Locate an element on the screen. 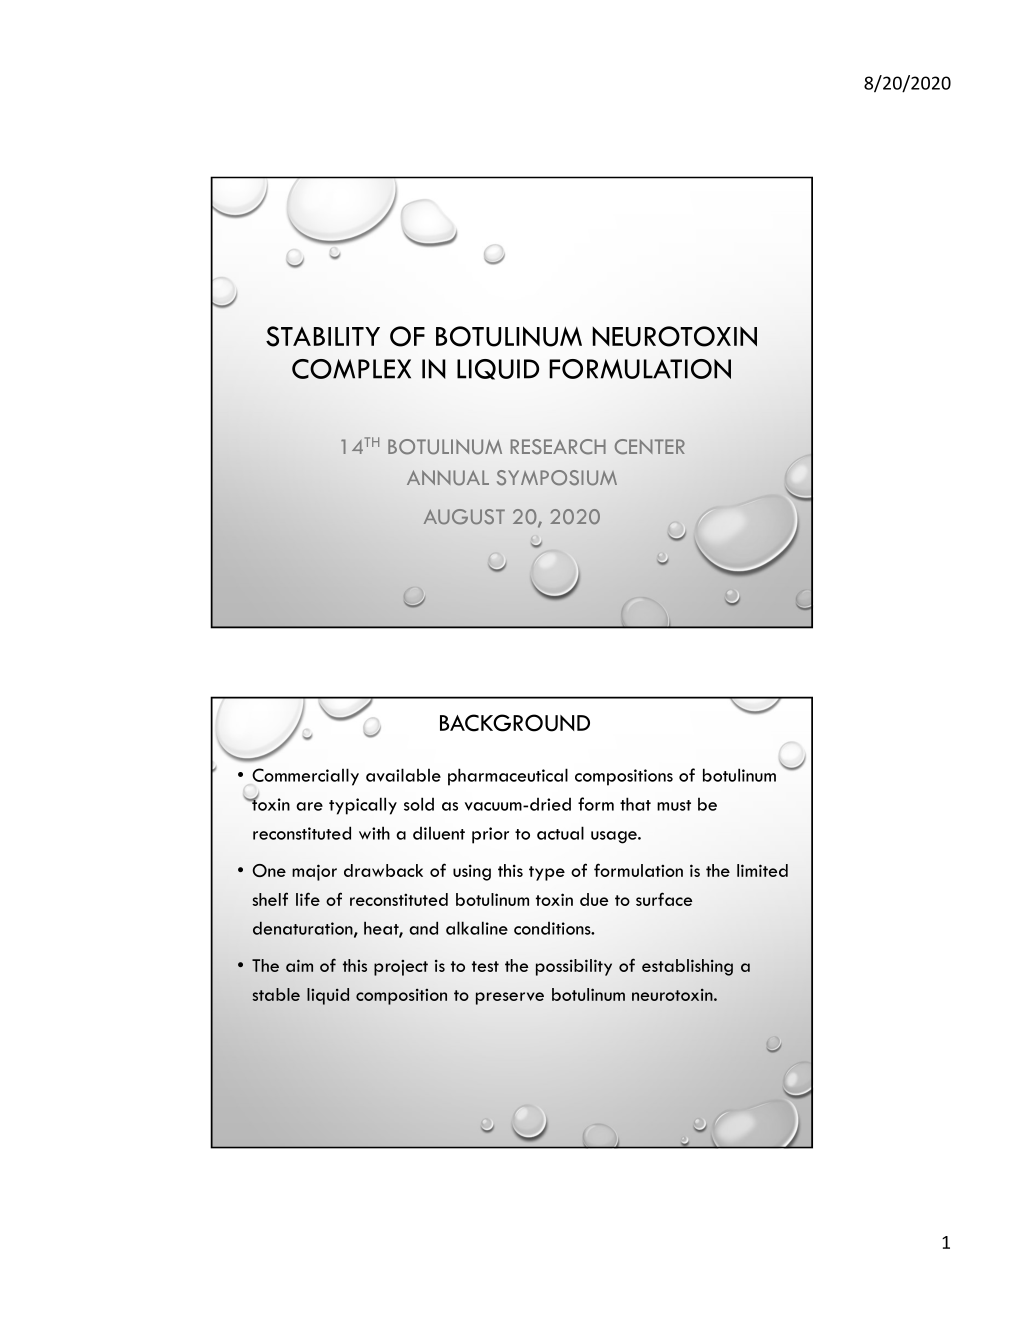  aim is located at coordinates (299, 965).
